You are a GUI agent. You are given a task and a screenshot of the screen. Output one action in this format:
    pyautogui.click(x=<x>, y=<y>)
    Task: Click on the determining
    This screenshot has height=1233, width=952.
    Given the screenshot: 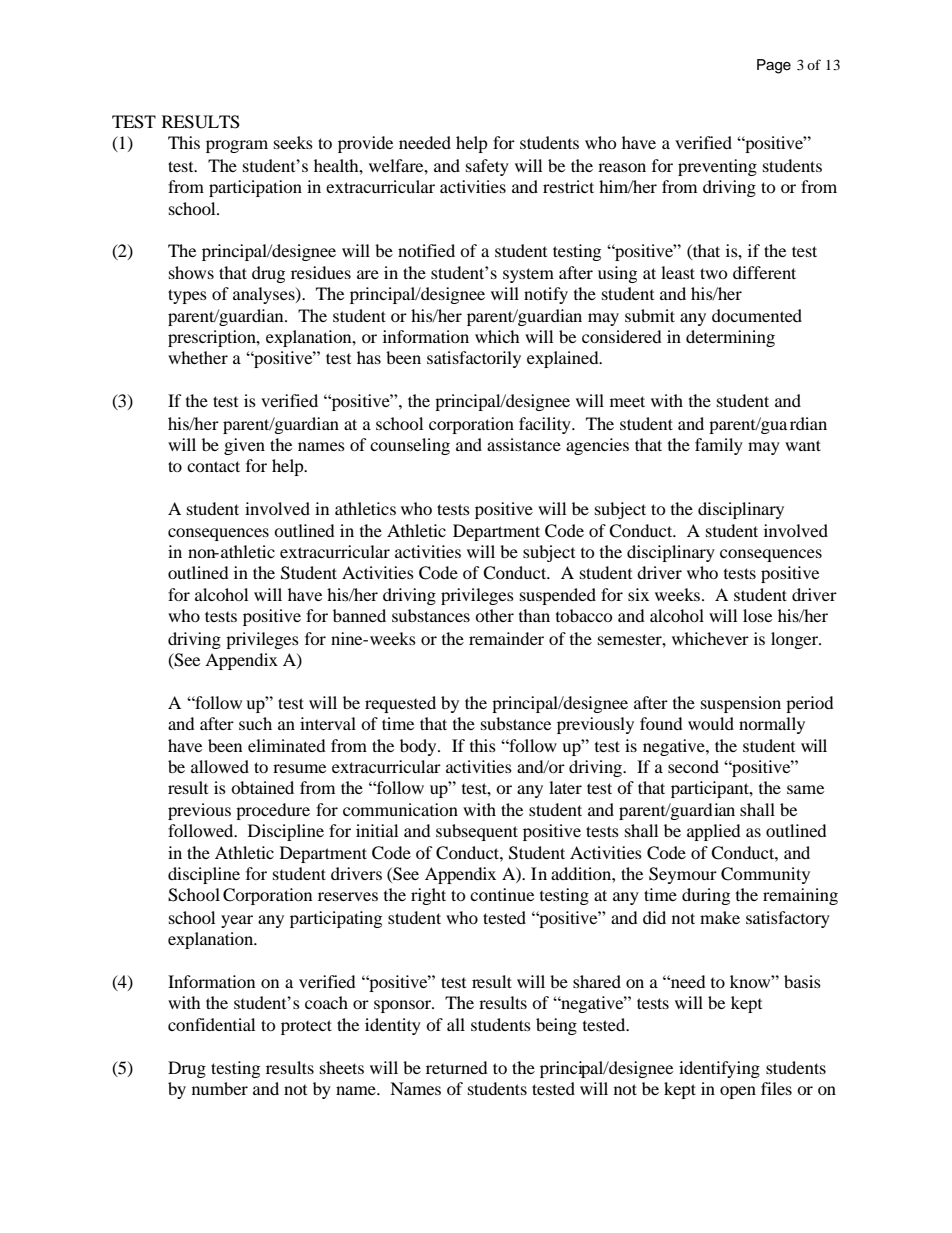 What is the action you would take?
    pyautogui.click(x=730, y=338)
